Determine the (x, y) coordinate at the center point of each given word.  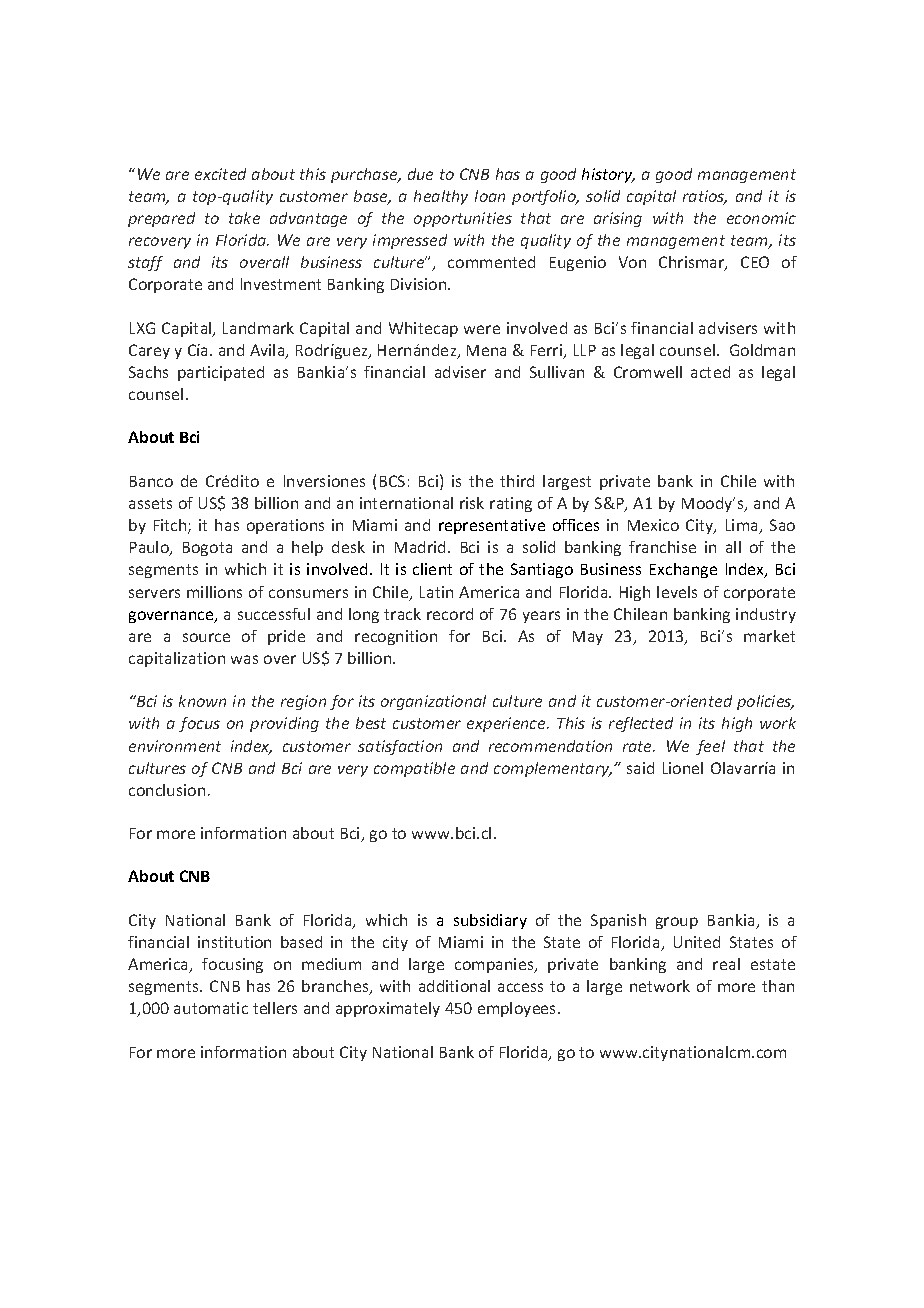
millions (214, 592)
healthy (441, 197)
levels (677, 592)
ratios (705, 197)
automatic (211, 1008)
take (244, 218)
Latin (436, 592)
